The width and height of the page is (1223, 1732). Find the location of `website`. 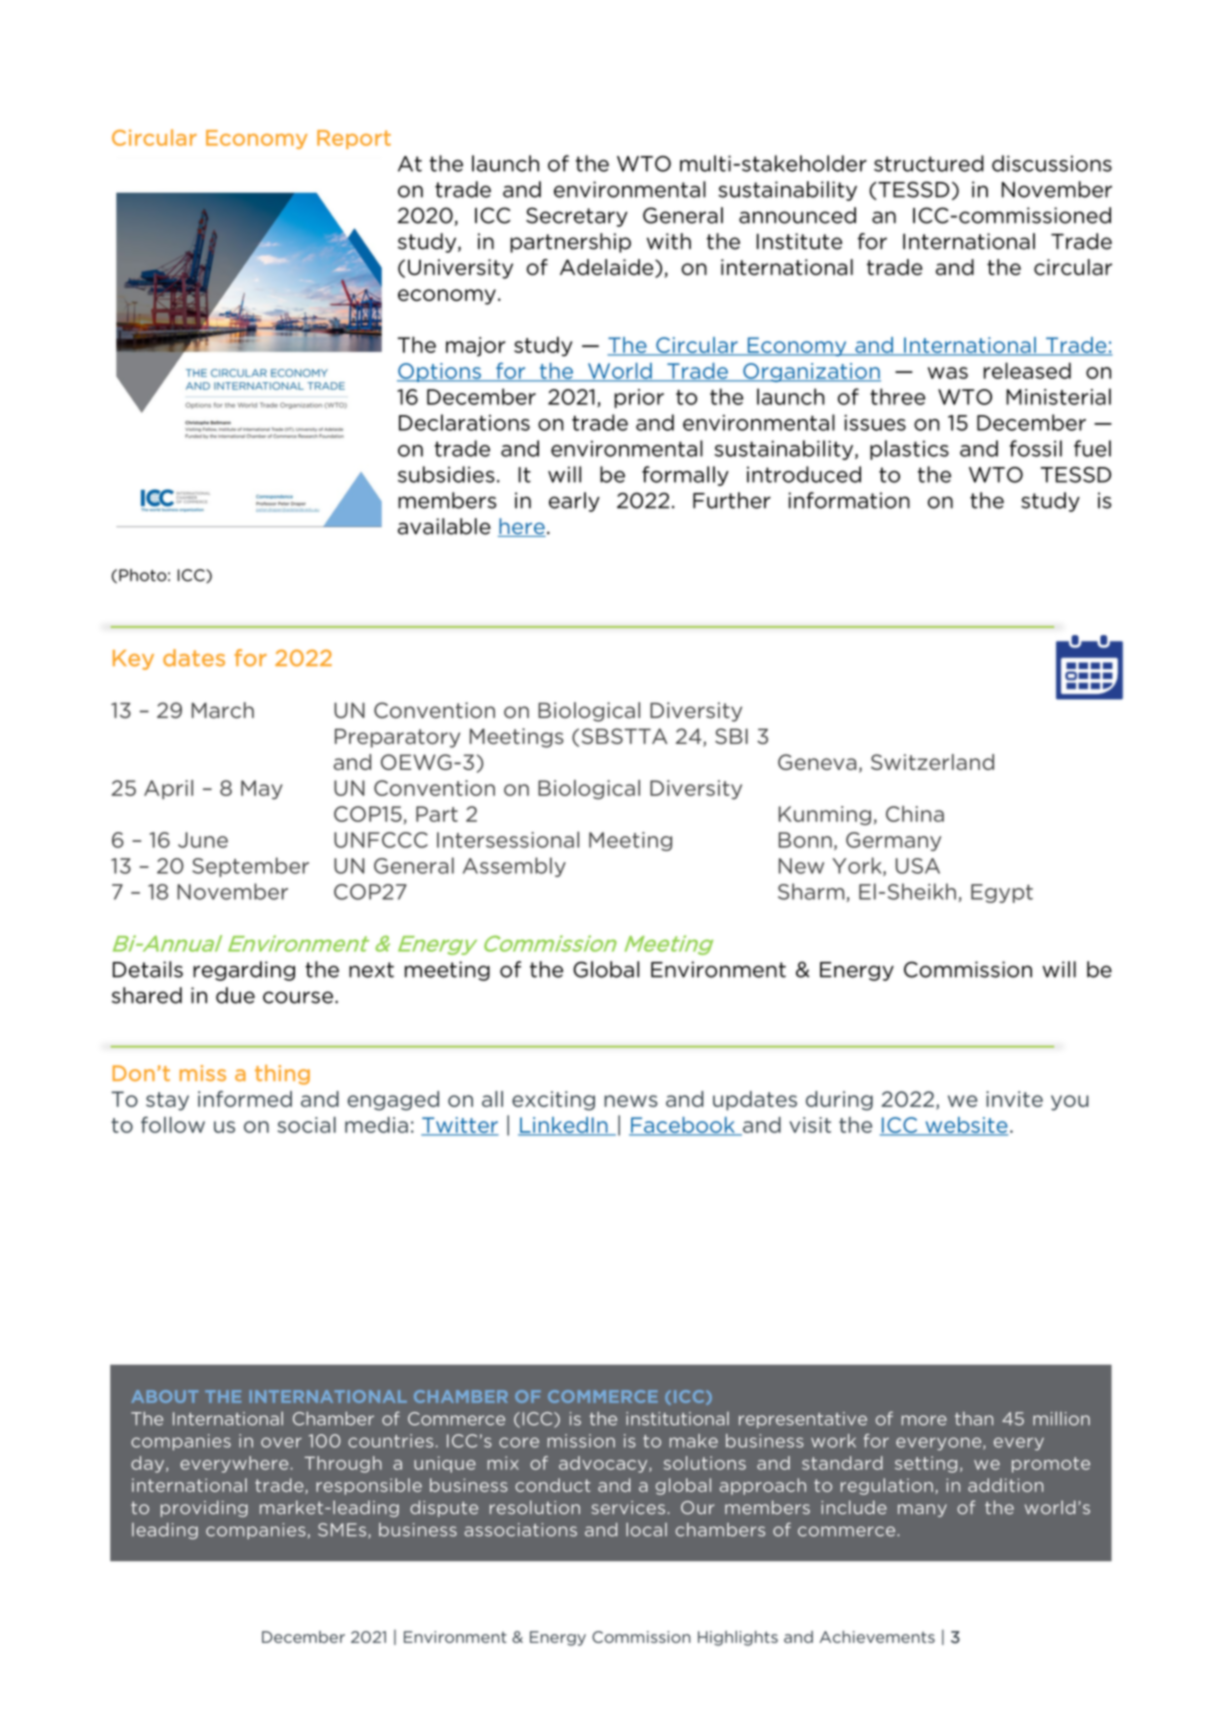

website is located at coordinates (965, 1126).
